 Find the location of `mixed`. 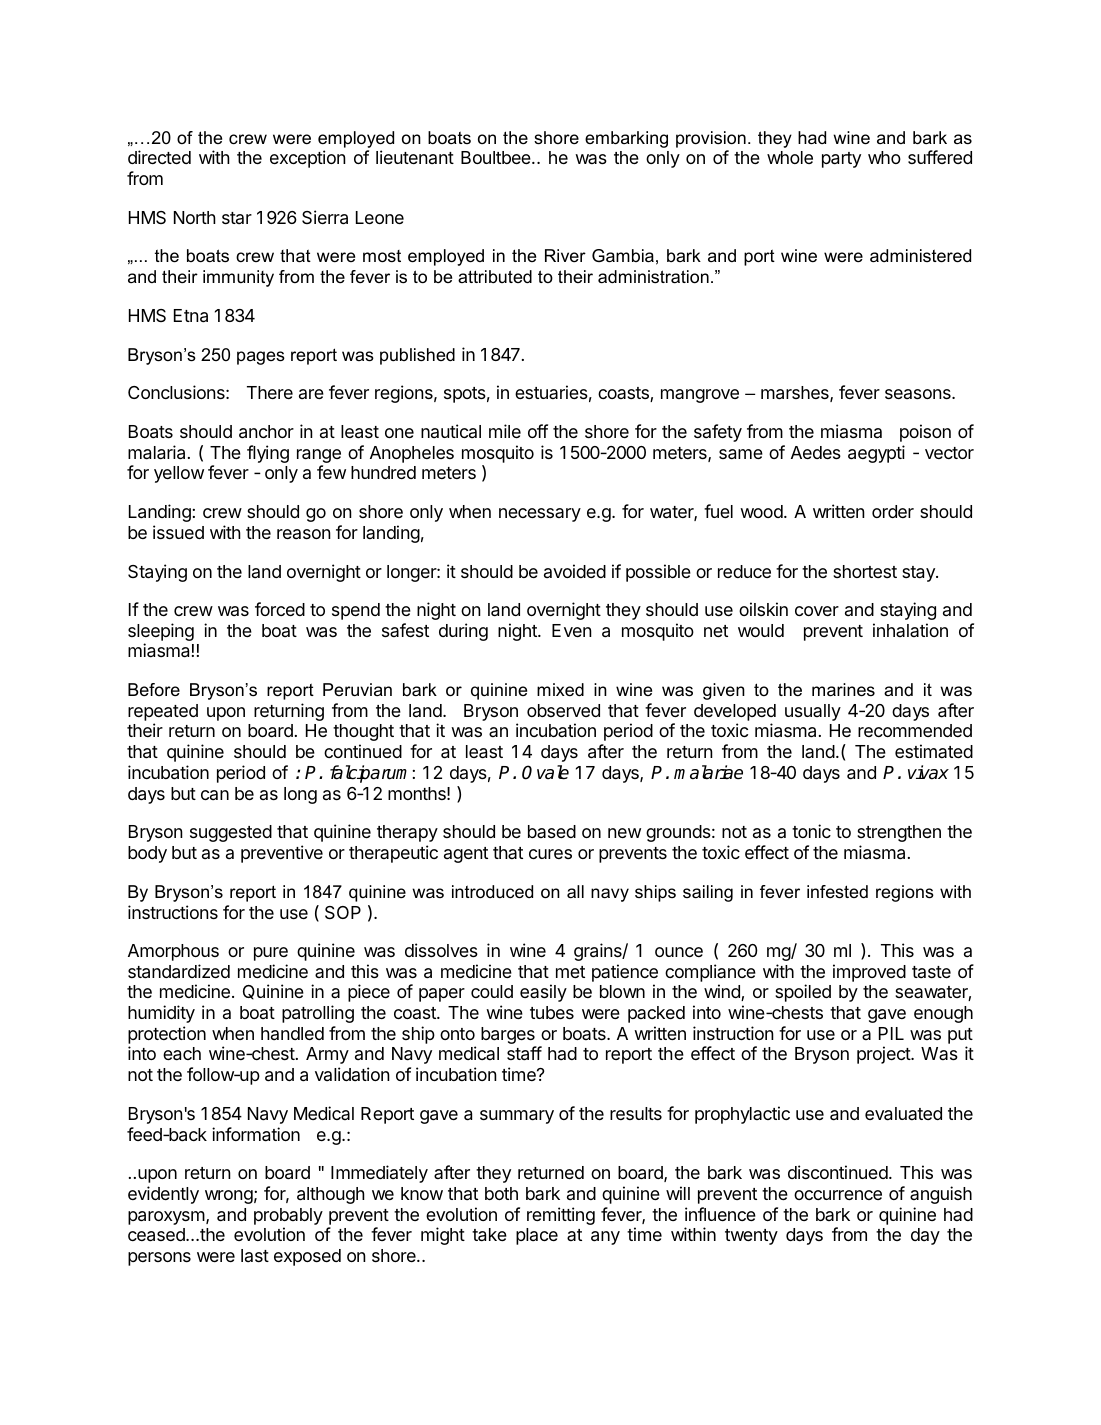

mixed is located at coordinates (560, 689).
